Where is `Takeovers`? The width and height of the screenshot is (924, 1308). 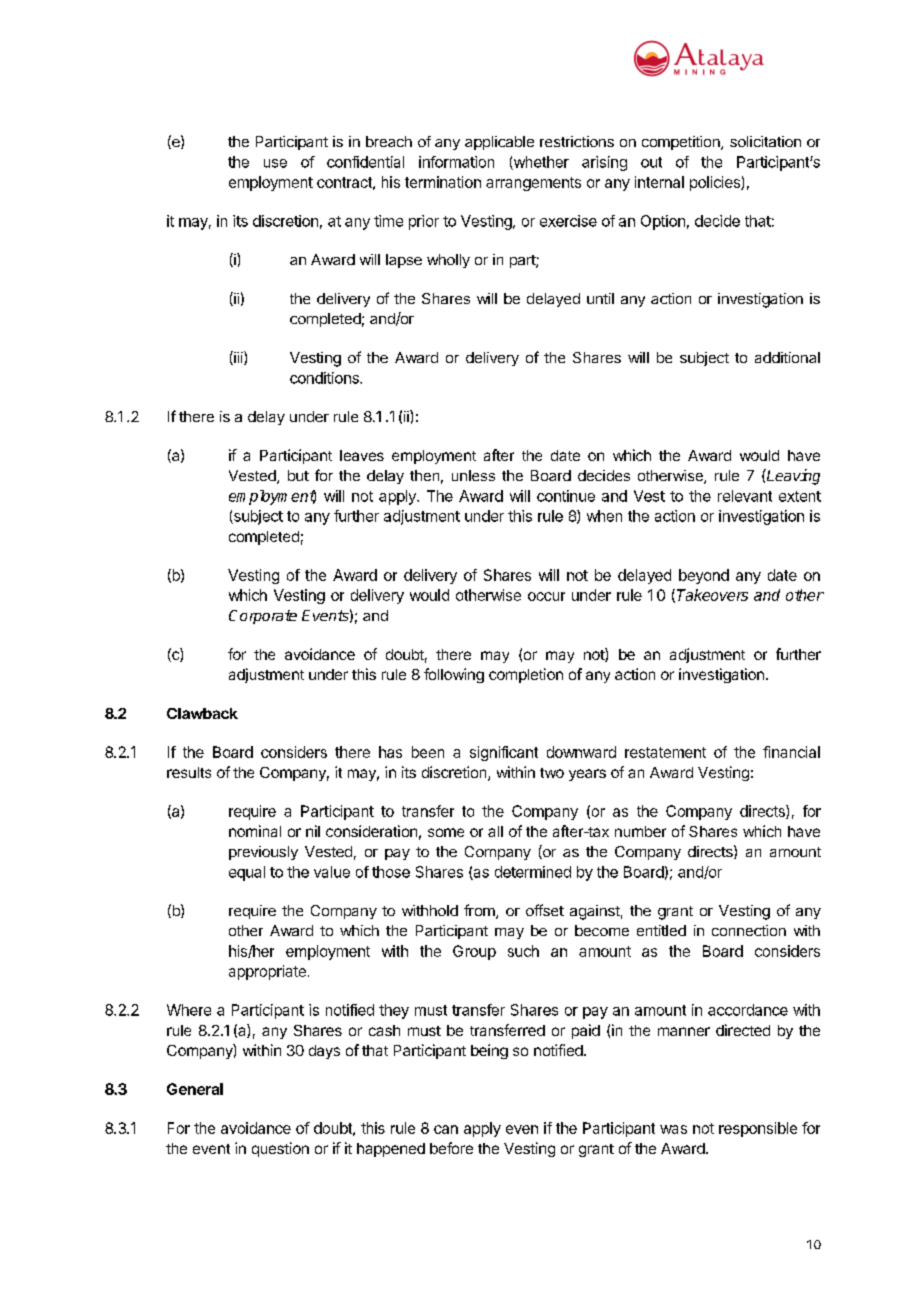 Takeovers is located at coordinates (712, 595).
